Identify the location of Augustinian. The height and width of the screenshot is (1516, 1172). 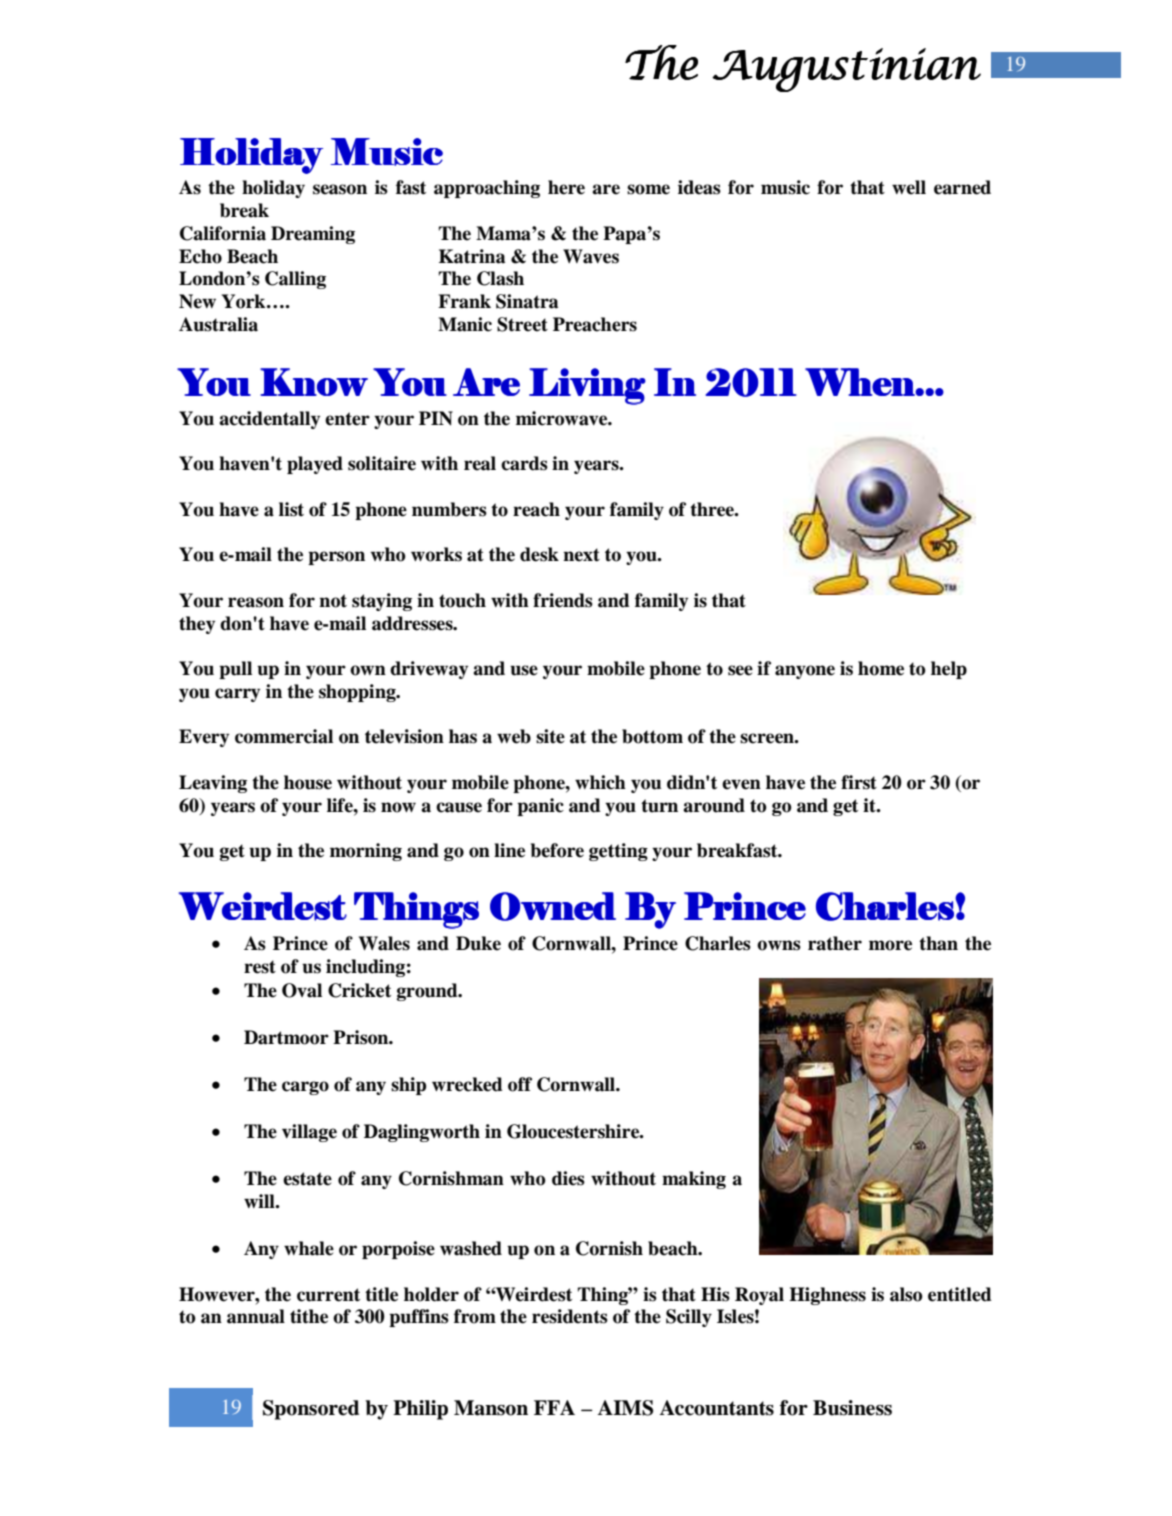
(846, 70).
